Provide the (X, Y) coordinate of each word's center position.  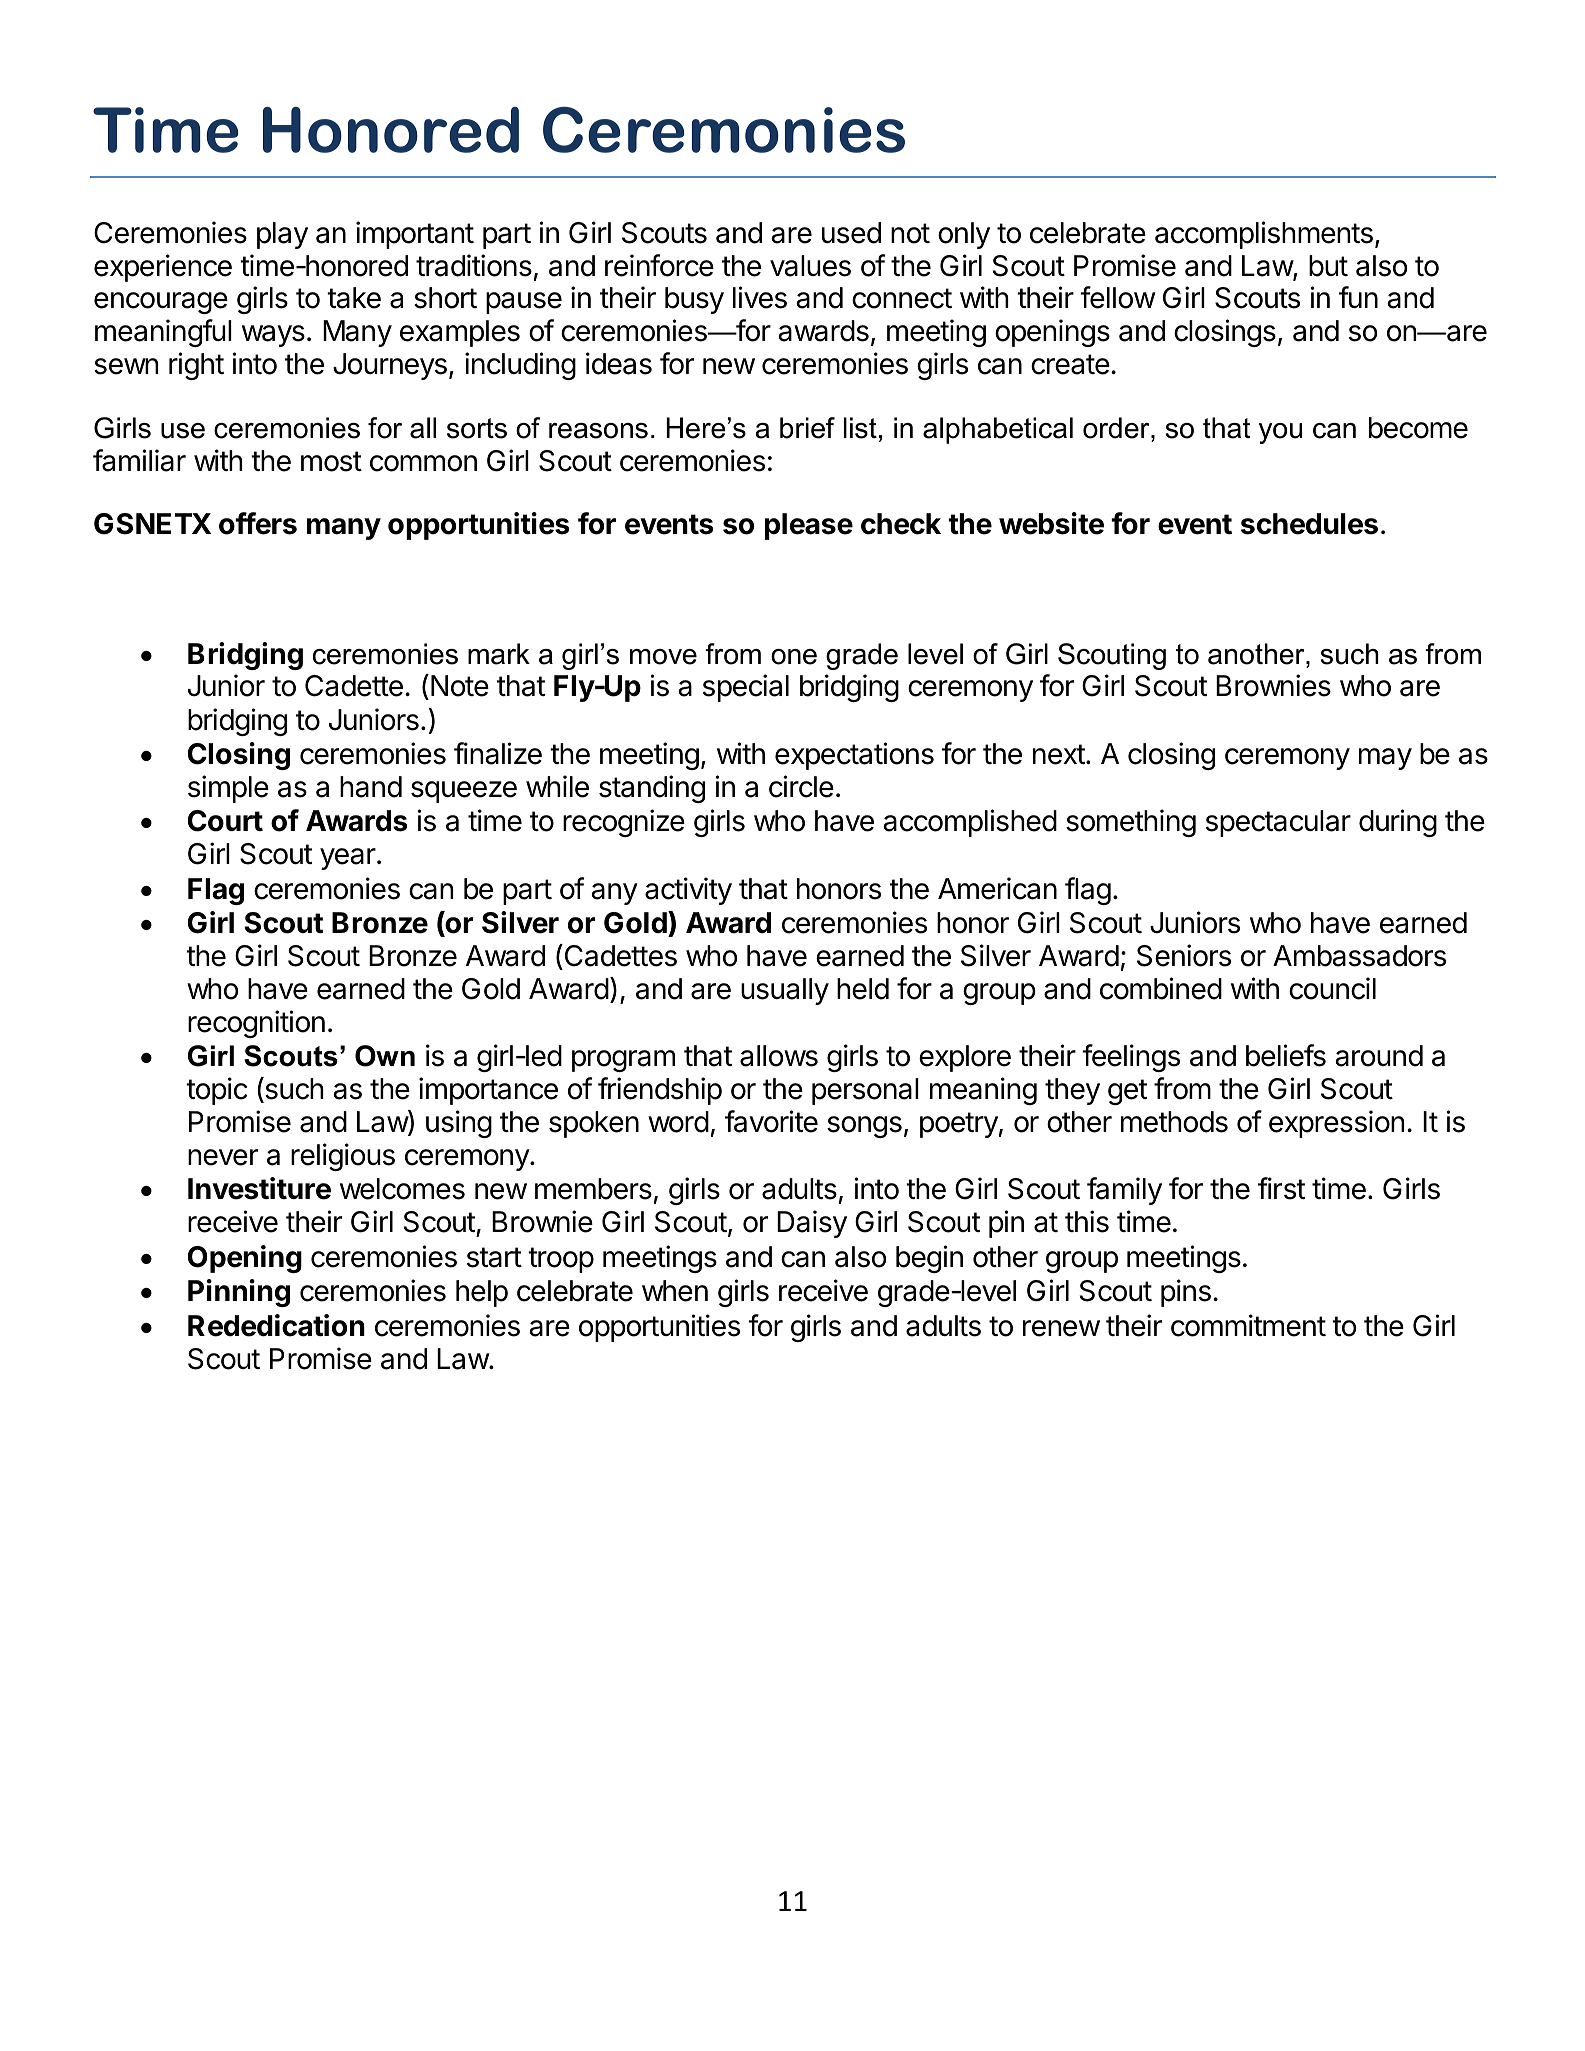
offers (258, 523)
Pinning (239, 1293)
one (794, 657)
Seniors (1184, 955)
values (810, 266)
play (282, 235)
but (1328, 266)
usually (785, 991)
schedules (1309, 524)
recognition (256, 1024)
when (675, 1291)
